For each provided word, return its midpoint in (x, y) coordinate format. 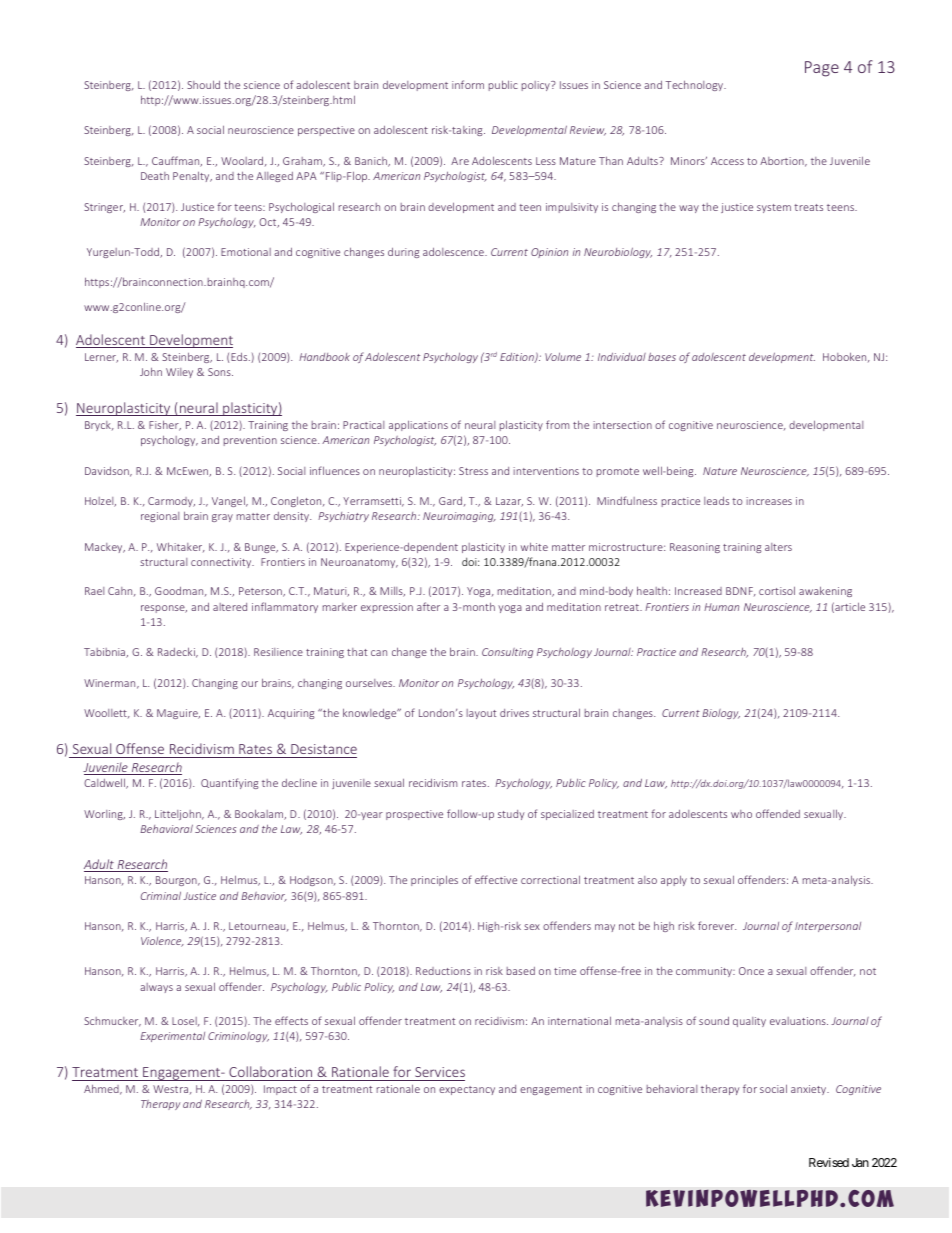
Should (203, 84)
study (511, 815)
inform (468, 84)
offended (778, 813)
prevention (250, 441)
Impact (280, 1090)
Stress (473, 471)
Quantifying (229, 783)
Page (822, 69)
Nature (720, 471)
